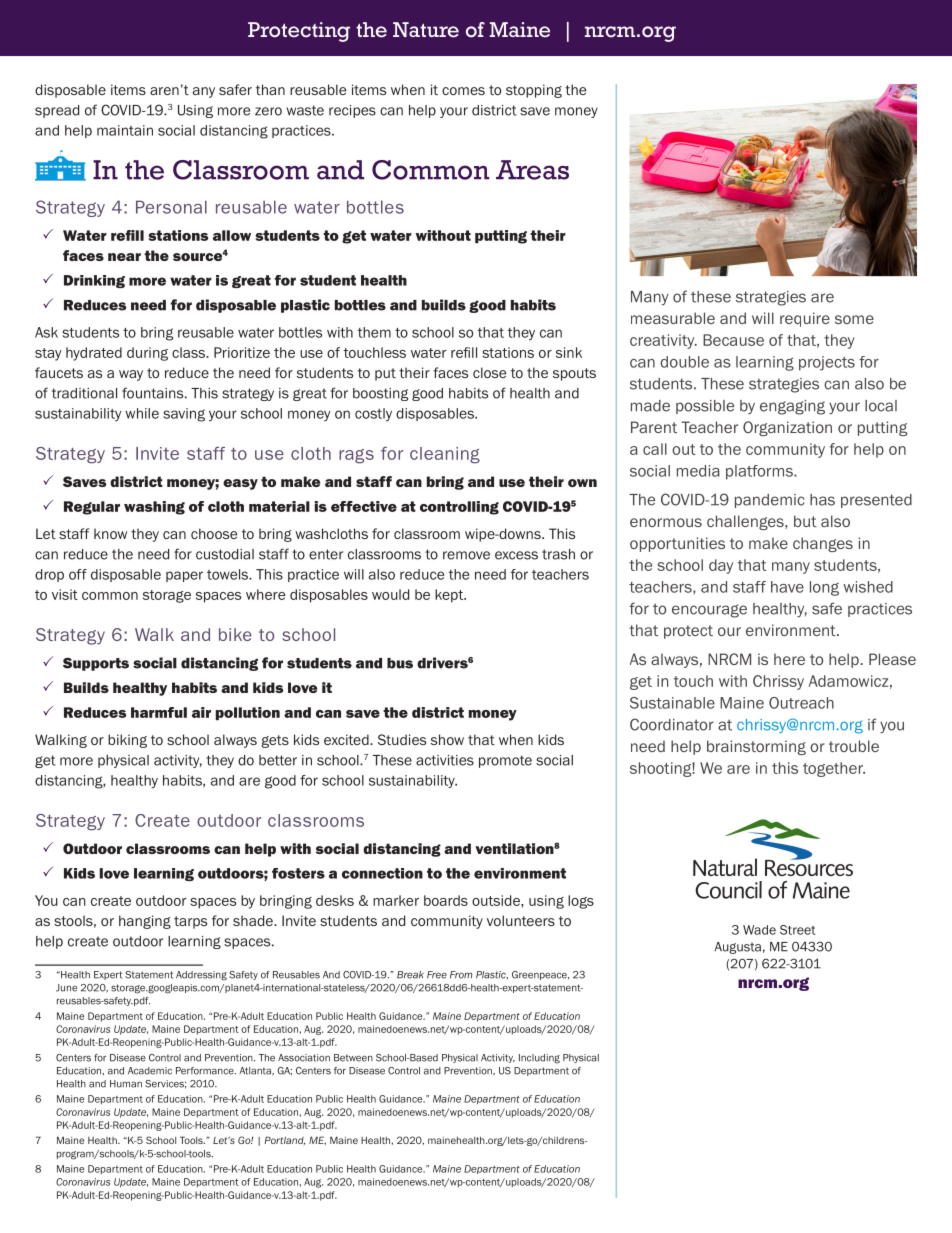 The width and height of the image is (952, 1233). I want to click on have, so click(787, 587).
